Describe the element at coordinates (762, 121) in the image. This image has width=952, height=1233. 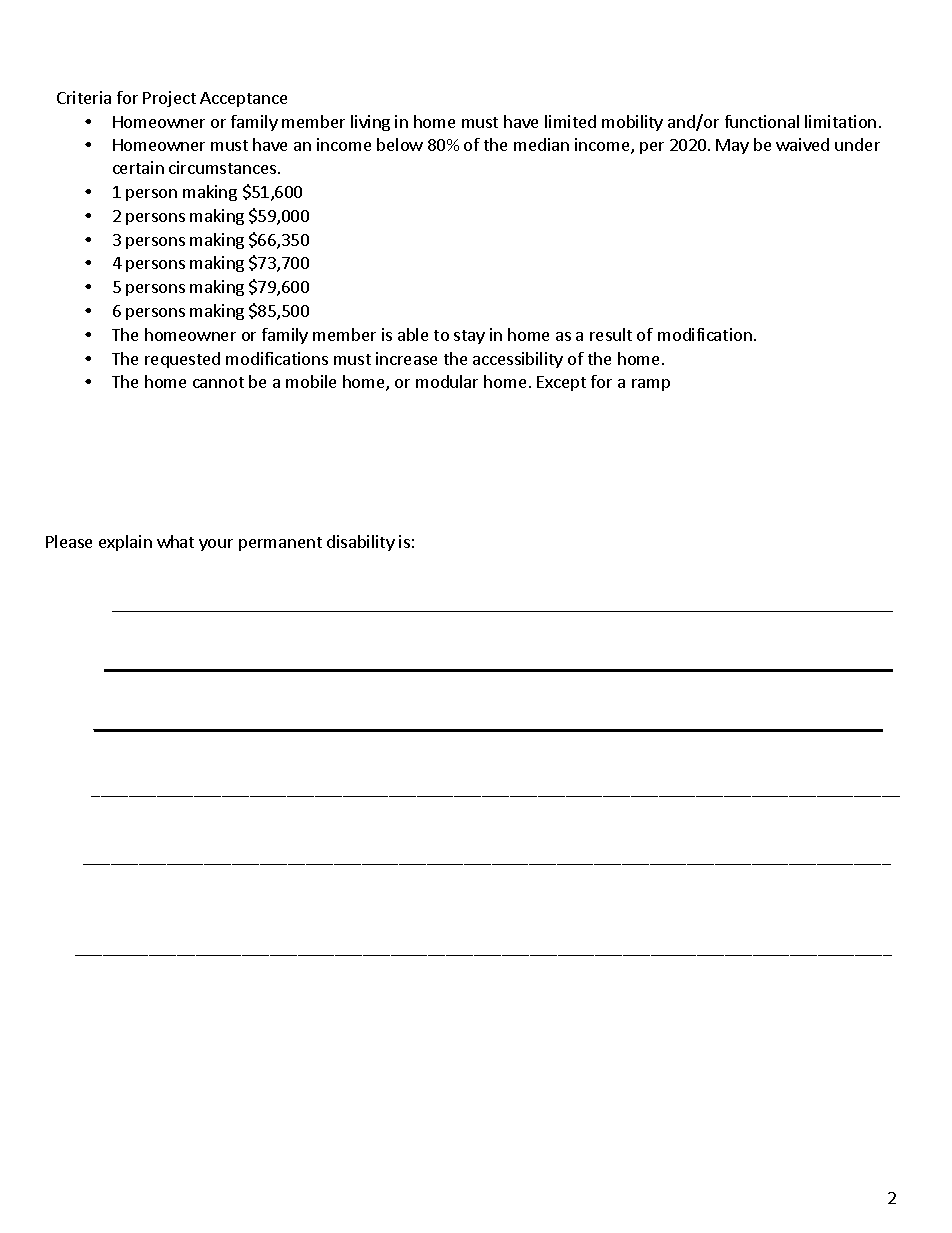
I see `functional` at that location.
